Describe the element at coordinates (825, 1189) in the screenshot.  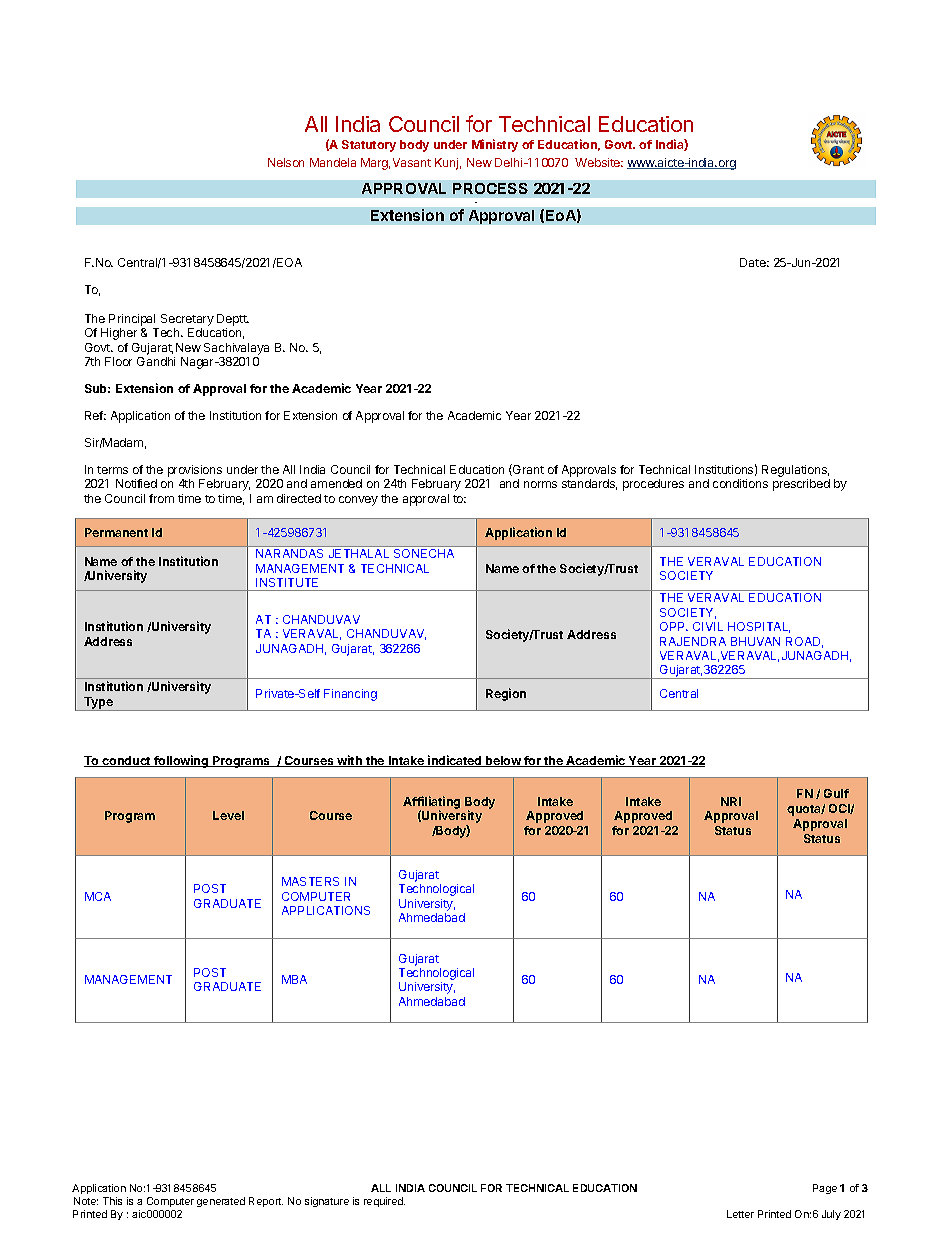
I see `Page` at that location.
